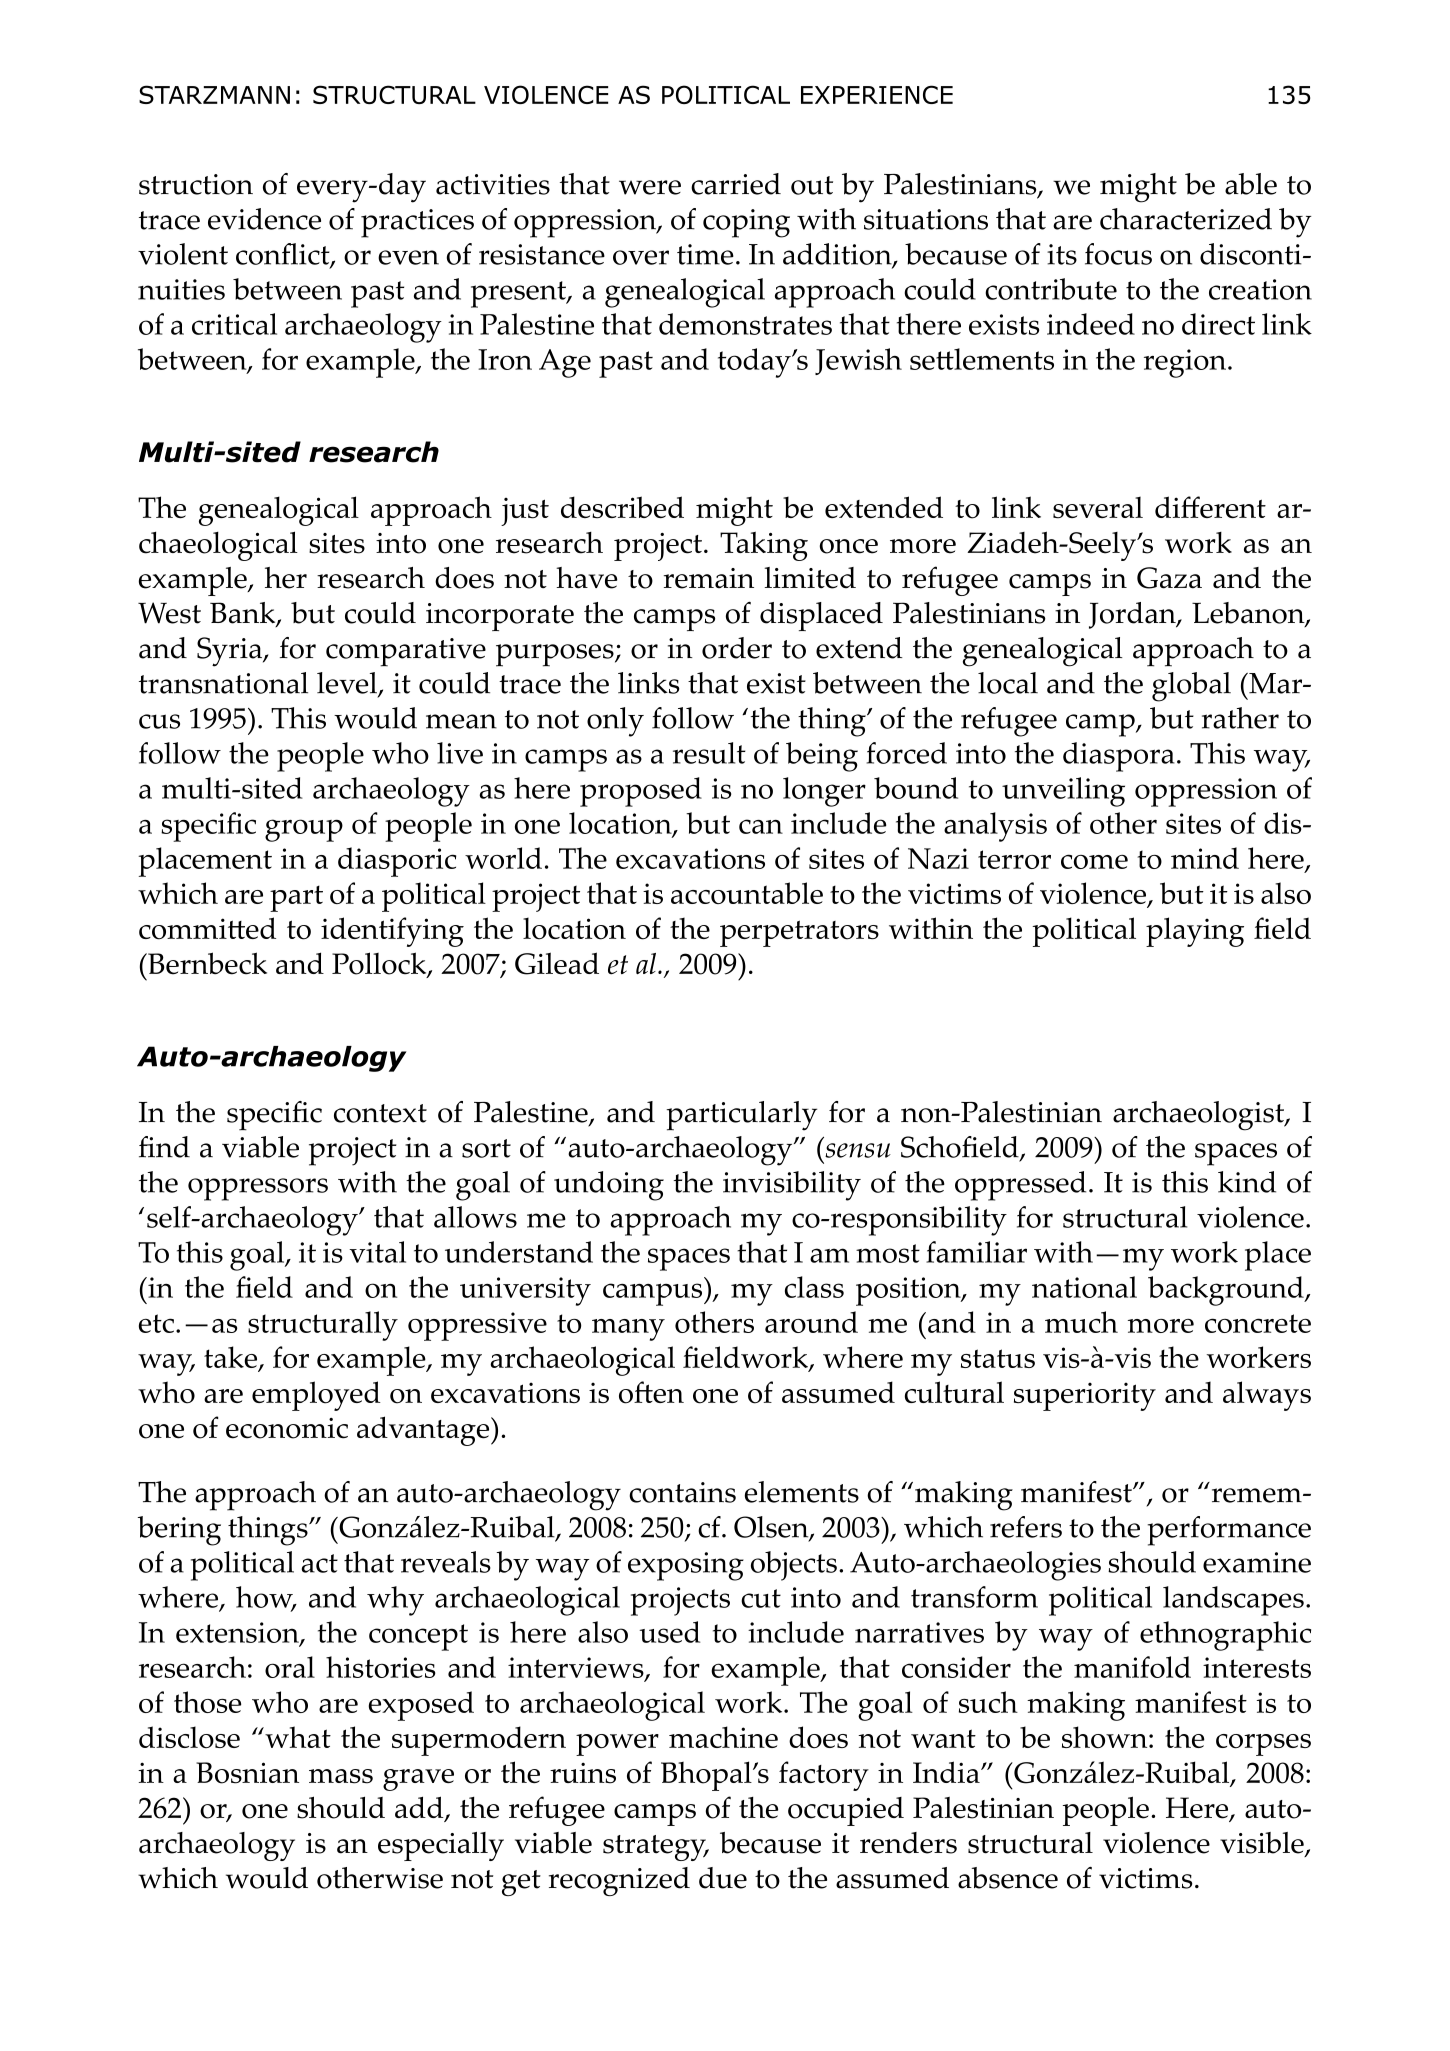 This page has width=1450, height=2051. What do you see at coordinates (348, 684) in the page?
I see `level` at bounding box center [348, 684].
